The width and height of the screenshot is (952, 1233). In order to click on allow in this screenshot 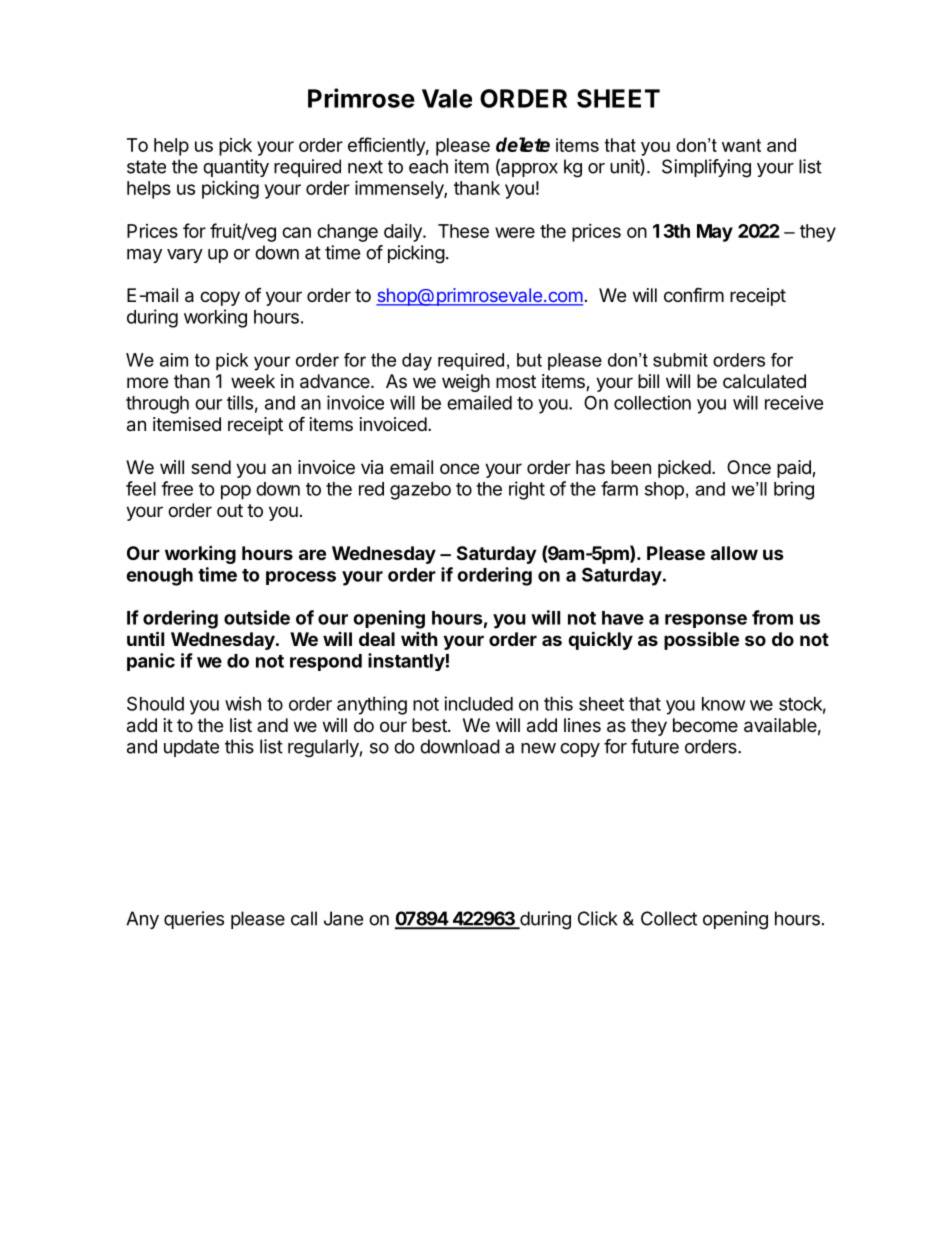, I will do `click(734, 553)`.
